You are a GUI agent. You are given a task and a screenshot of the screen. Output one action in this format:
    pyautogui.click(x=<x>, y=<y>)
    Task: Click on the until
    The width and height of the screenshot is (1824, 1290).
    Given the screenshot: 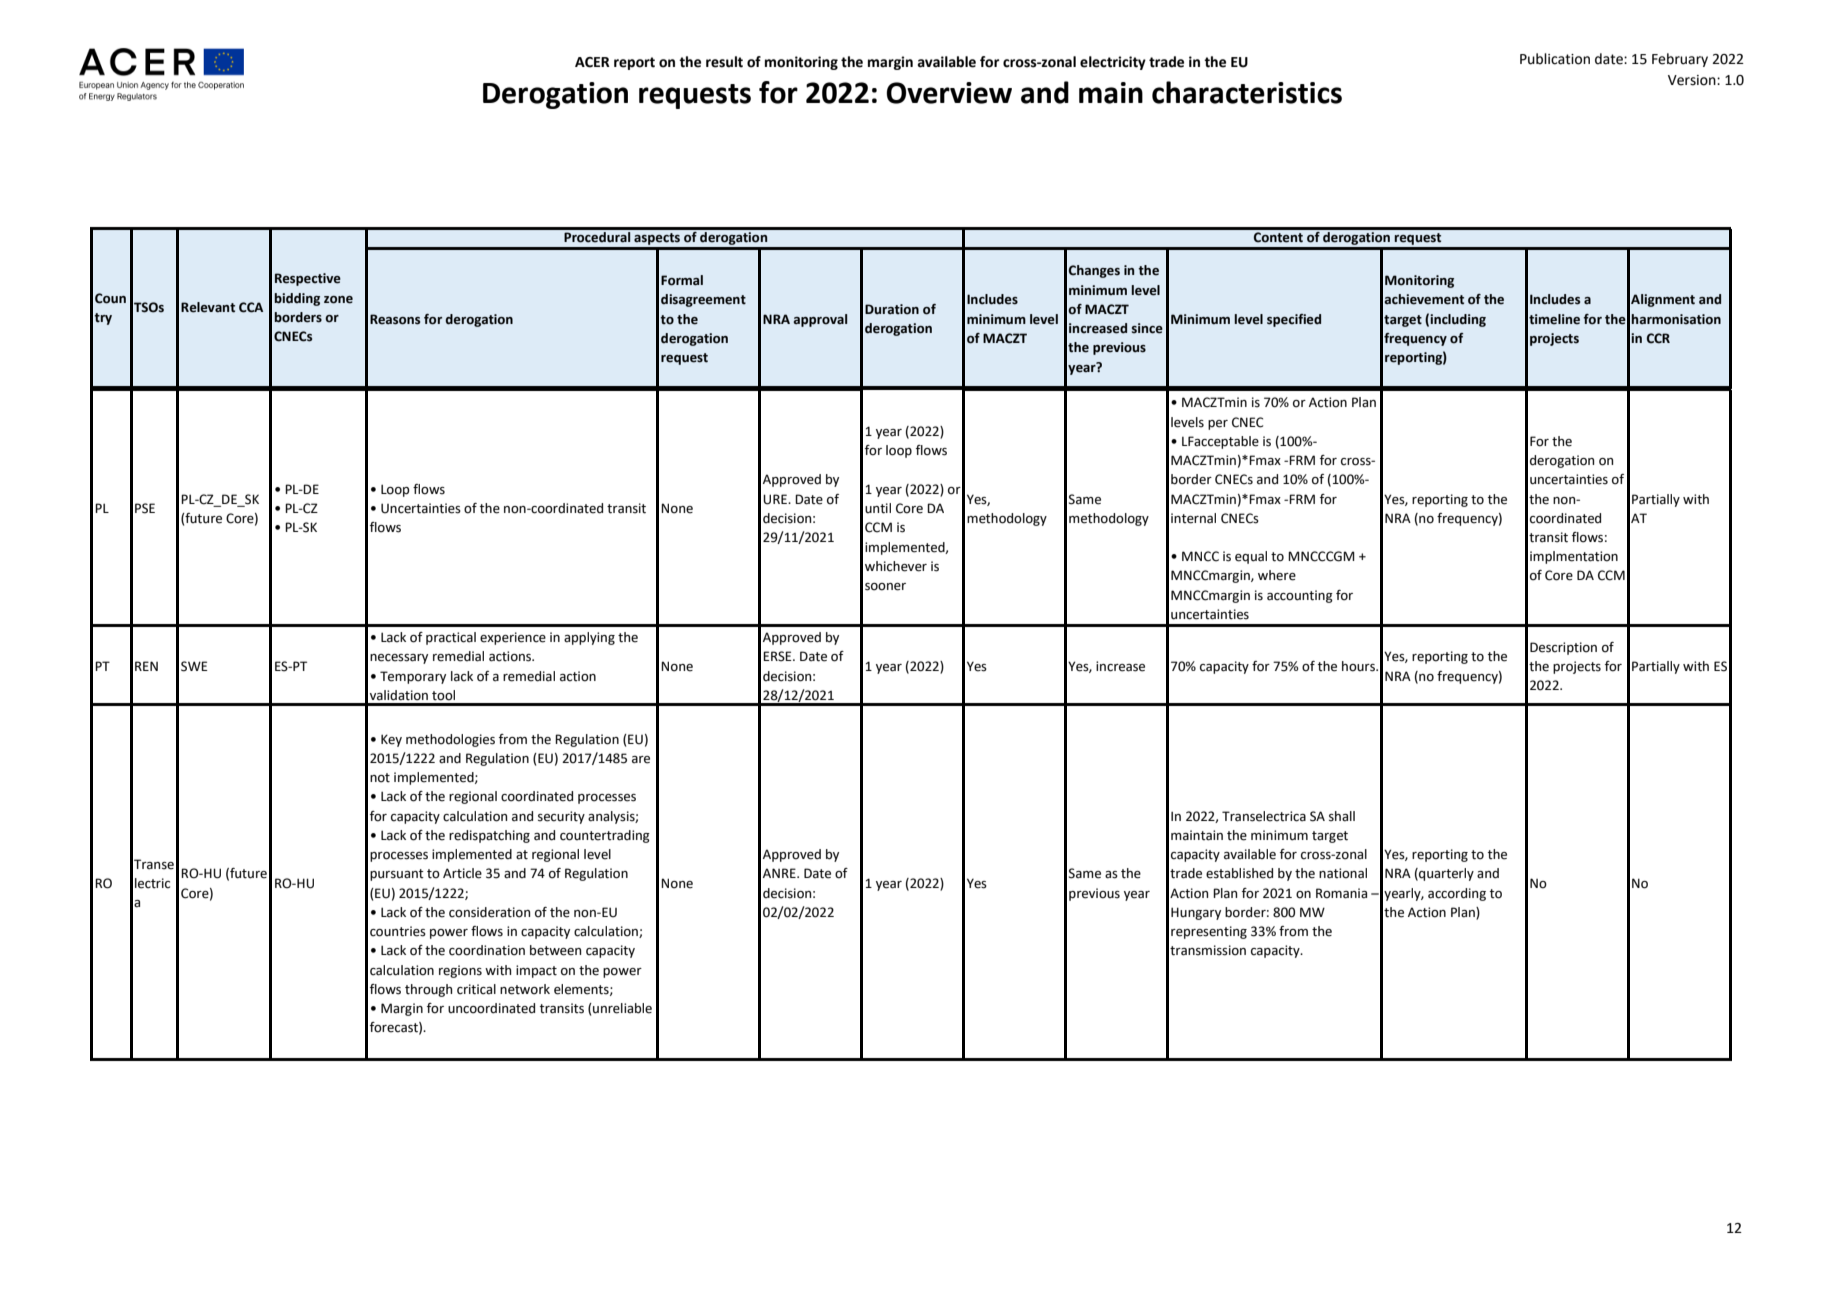 What is the action you would take?
    pyautogui.click(x=878, y=508)
